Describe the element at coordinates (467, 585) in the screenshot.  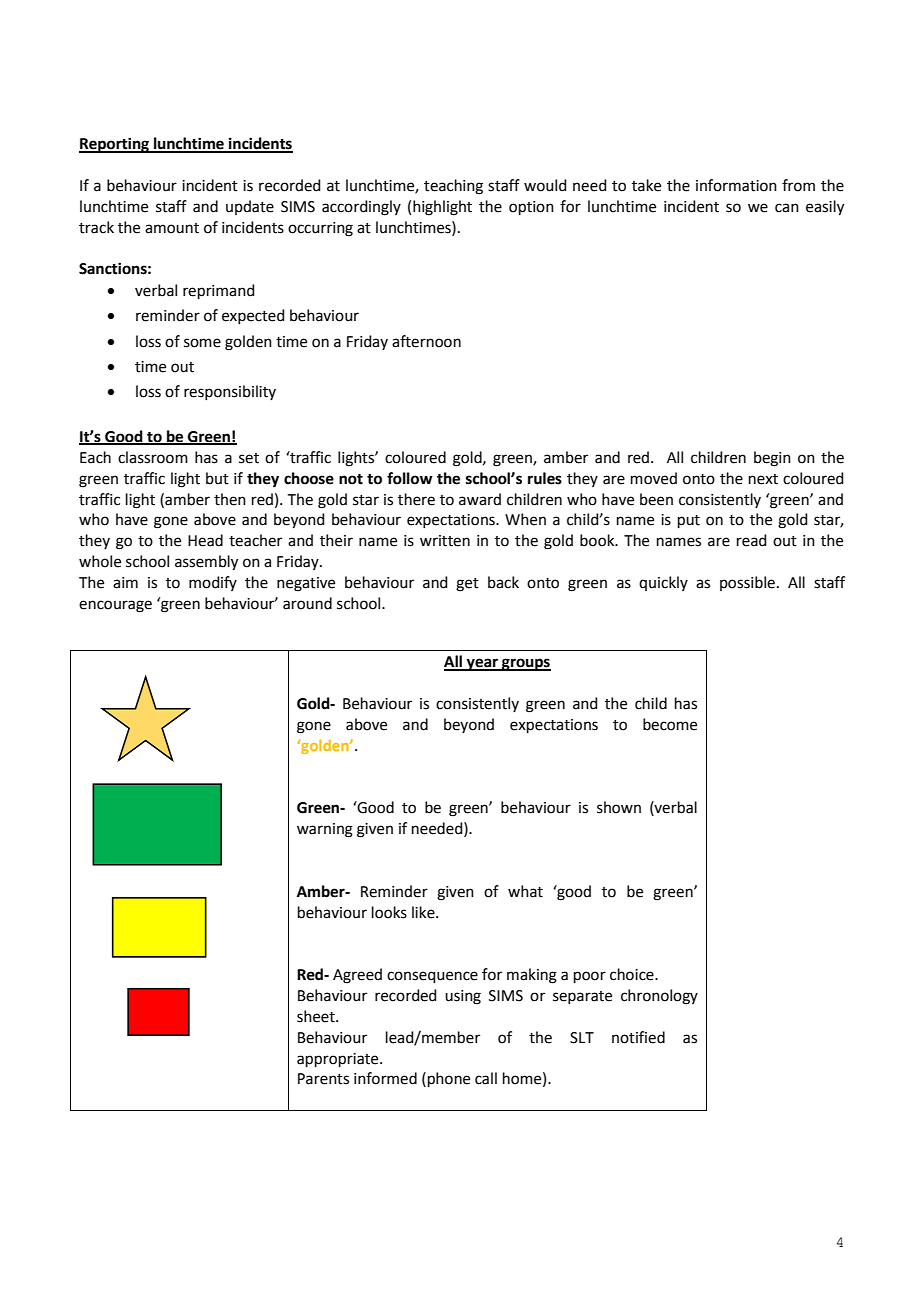
I see `get` at that location.
